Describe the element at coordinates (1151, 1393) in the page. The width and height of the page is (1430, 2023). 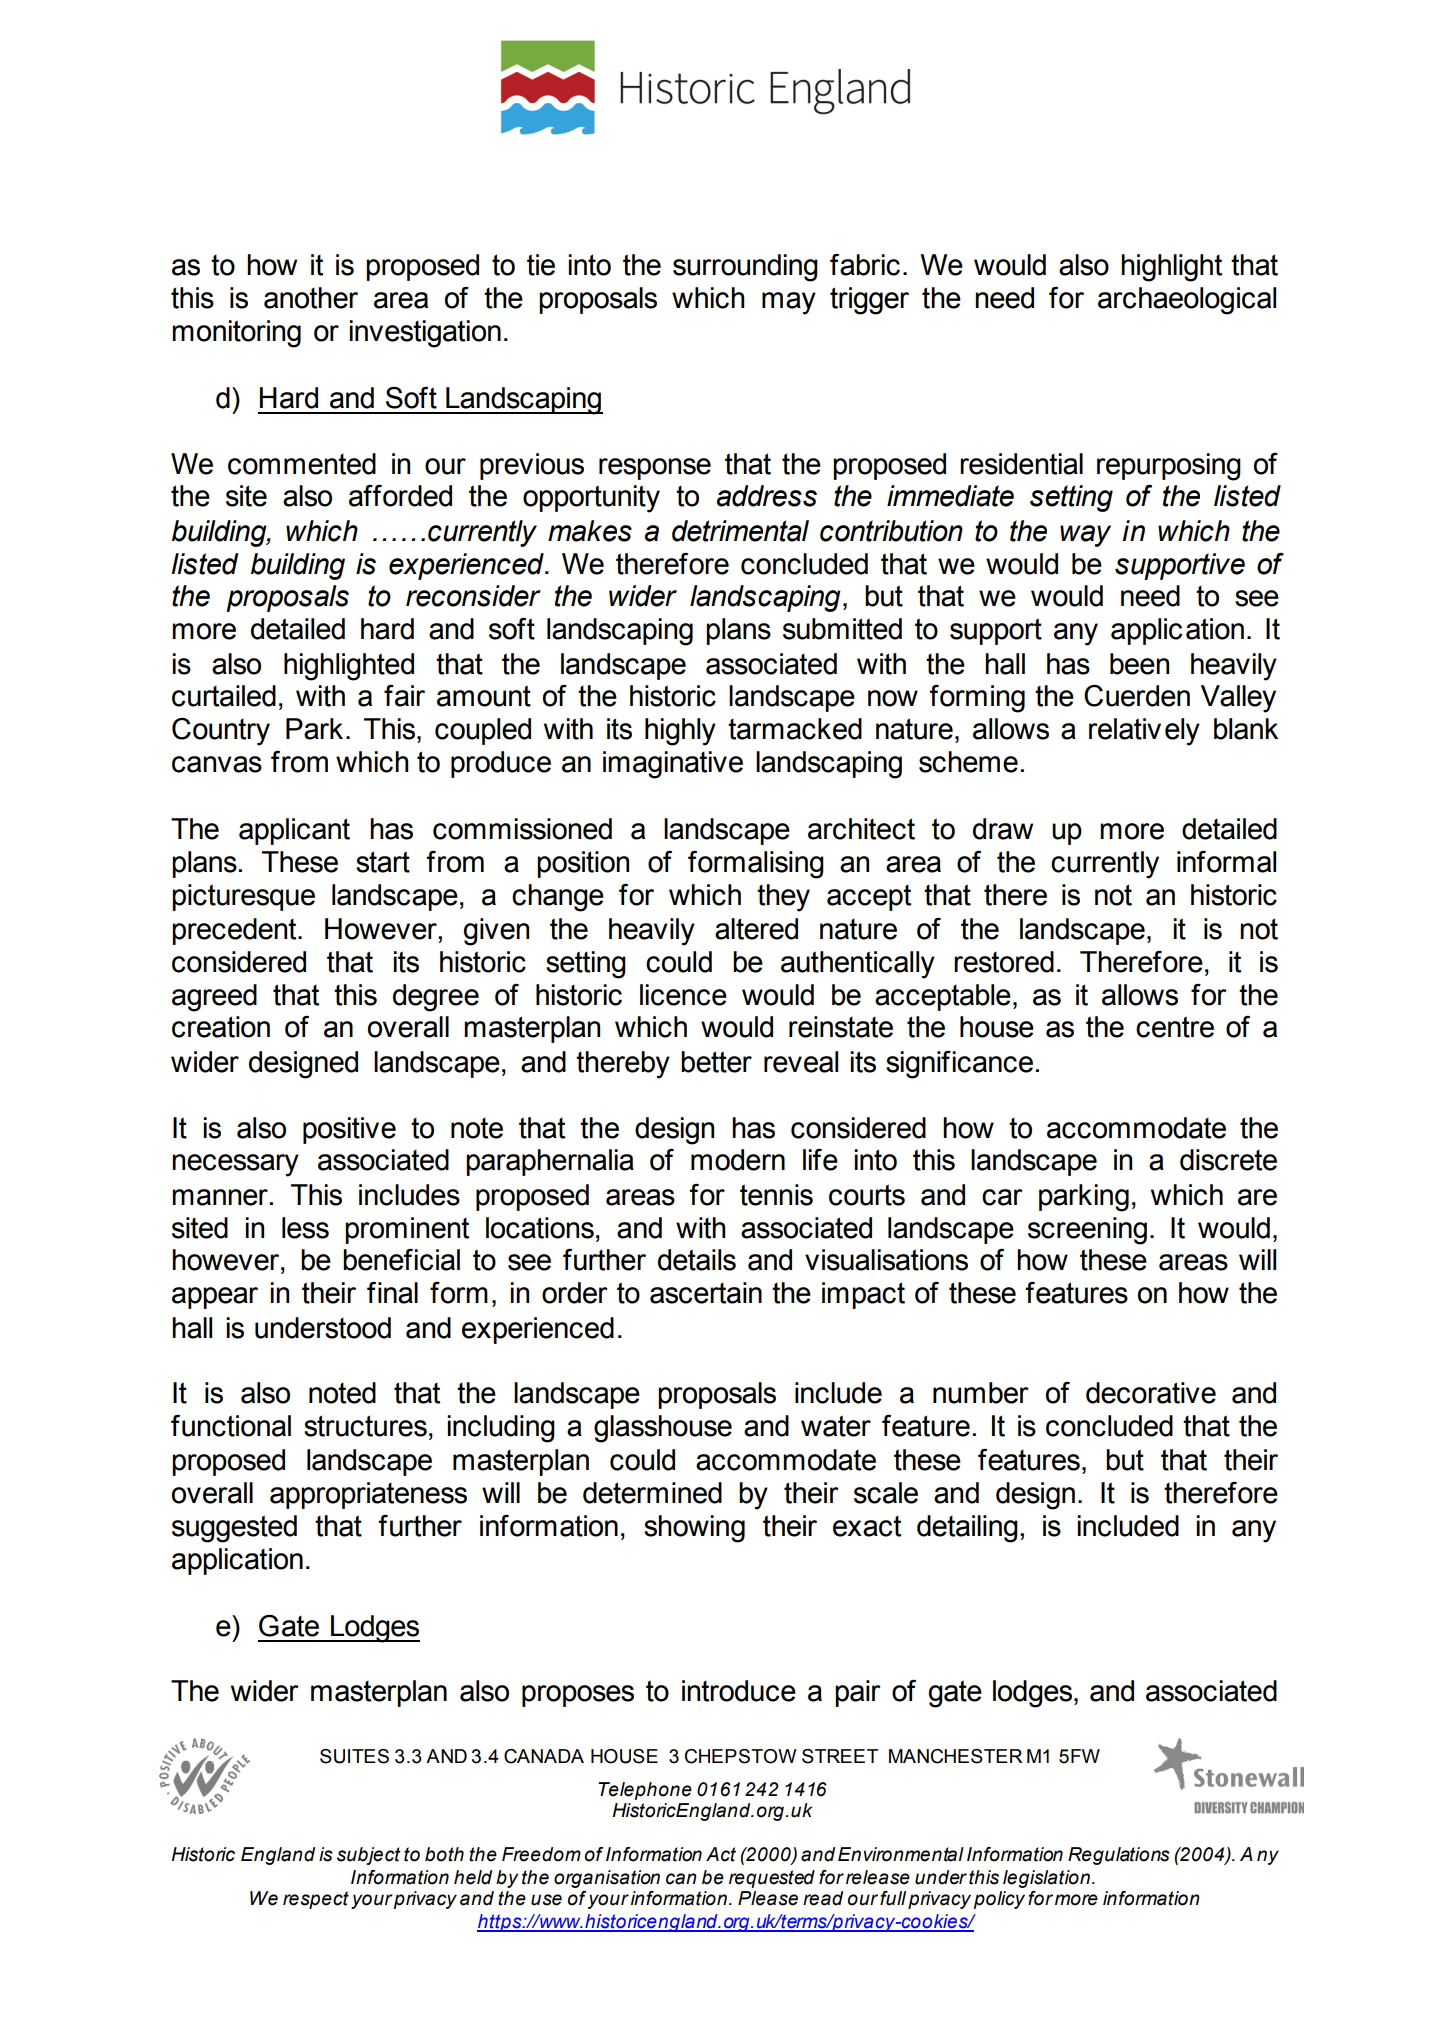
I see `decorative` at that location.
